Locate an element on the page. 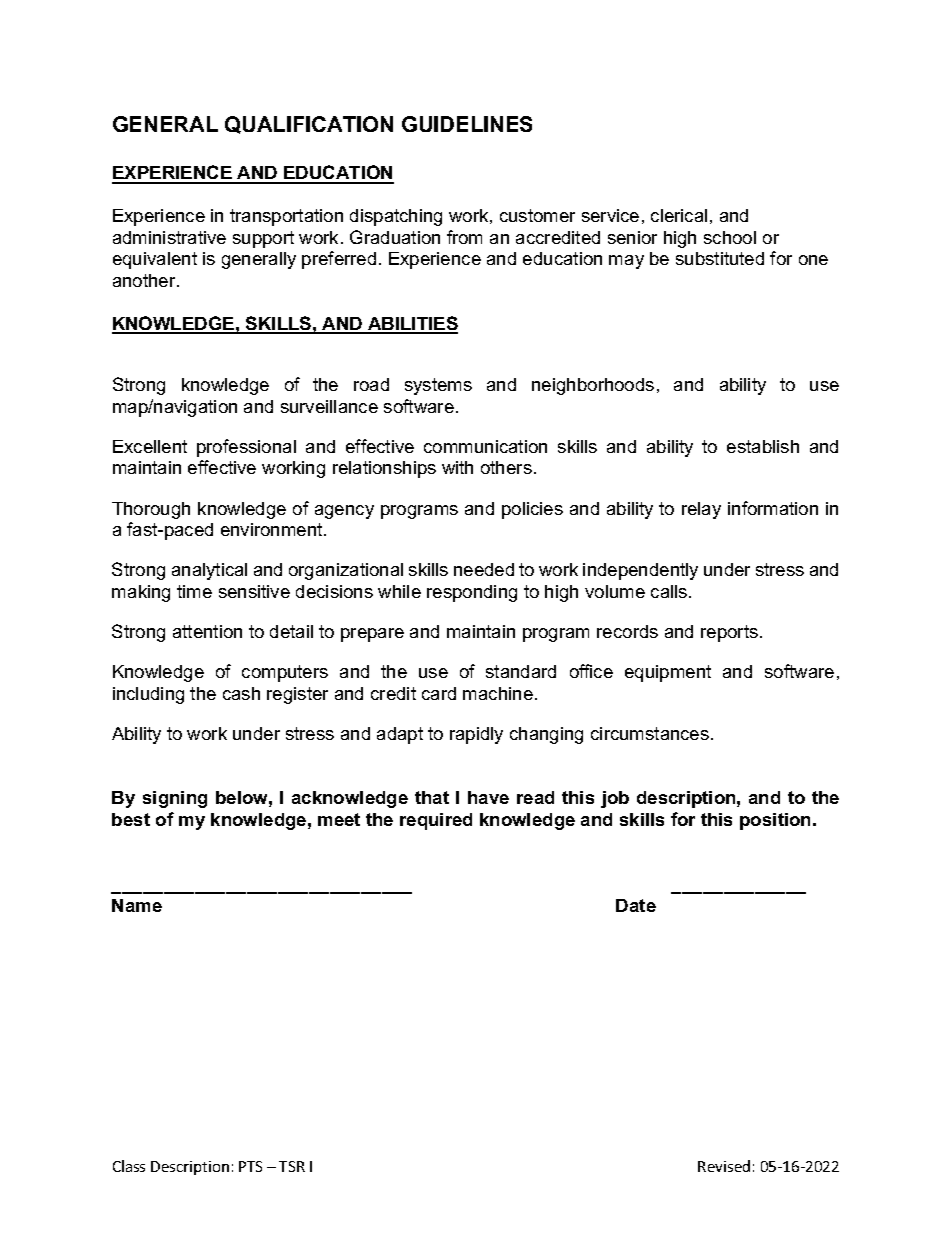 This page has height=1233, width=952. clerical is located at coordinates (679, 215).
